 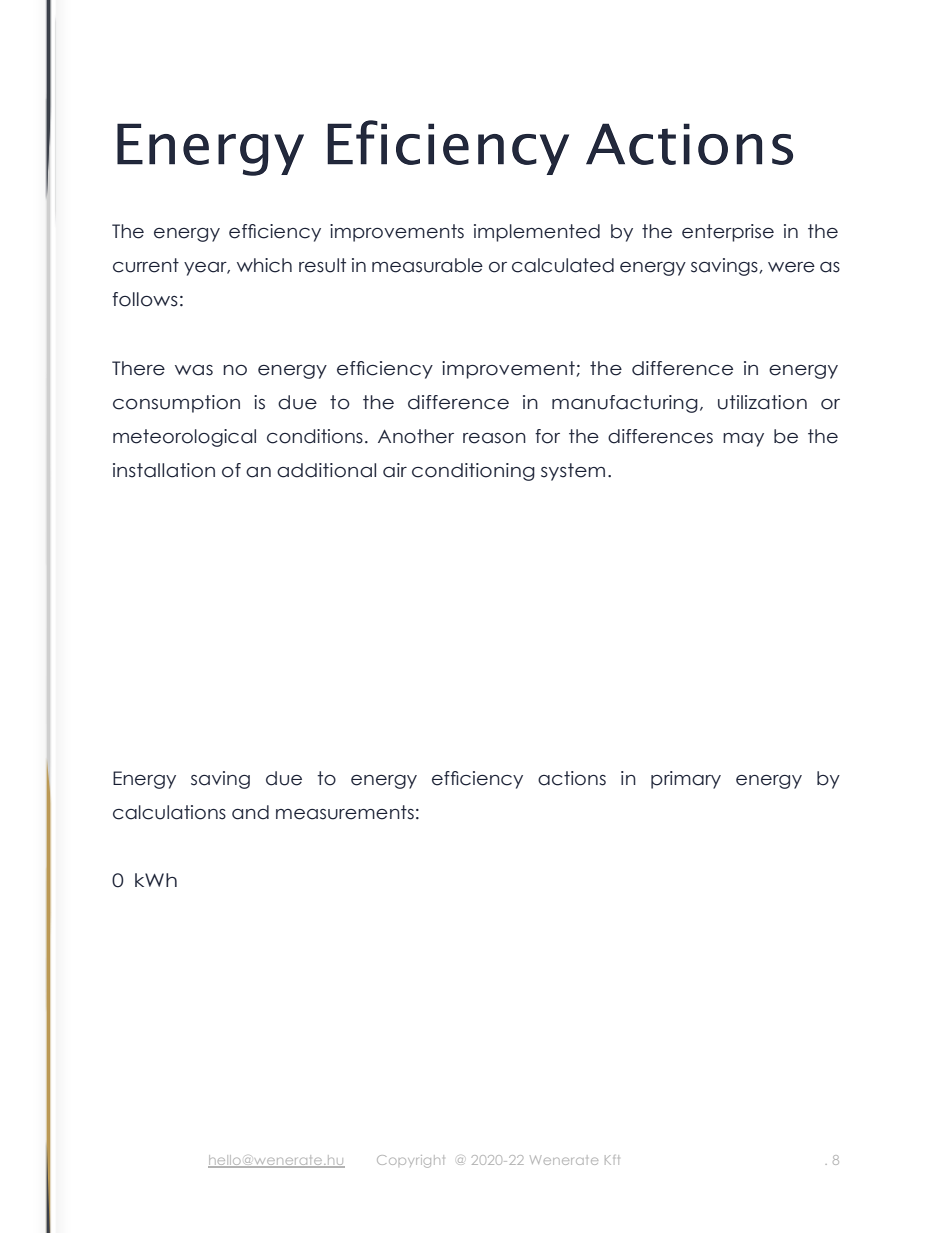 I want to click on measurements, so click(x=345, y=812).
